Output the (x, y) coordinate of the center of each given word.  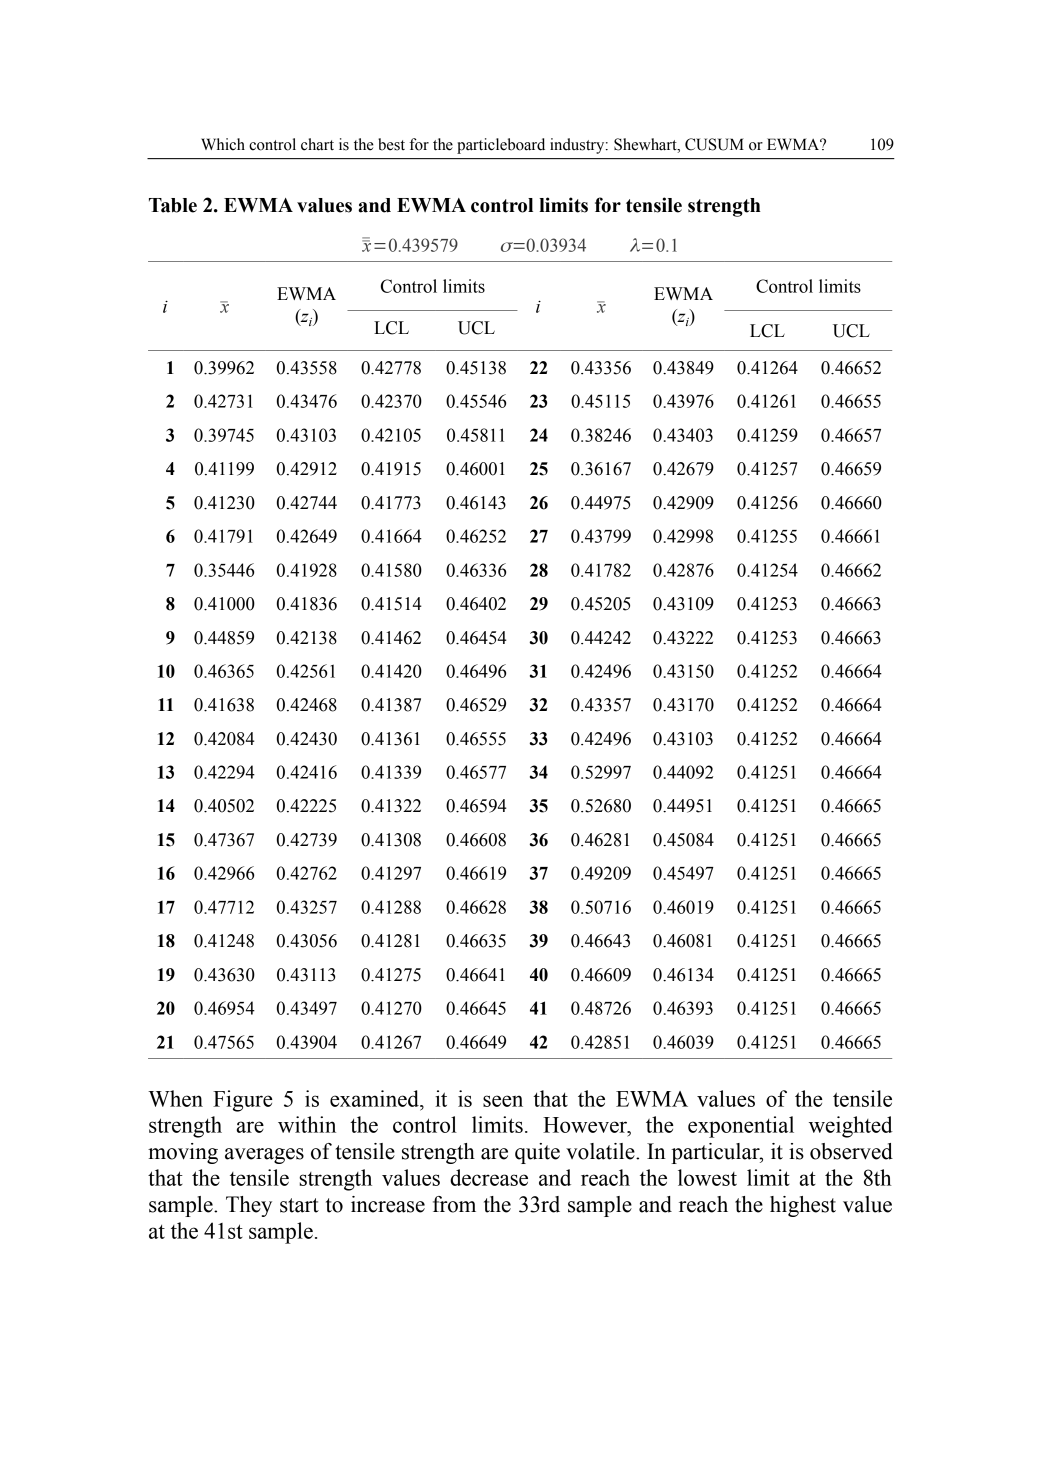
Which (223, 144)
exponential (741, 1127)
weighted (851, 1127)
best (391, 144)
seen (503, 1101)
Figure (243, 1101)
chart (317, 144)
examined (375, 1098)
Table (173, 205)
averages (264, 1156)
